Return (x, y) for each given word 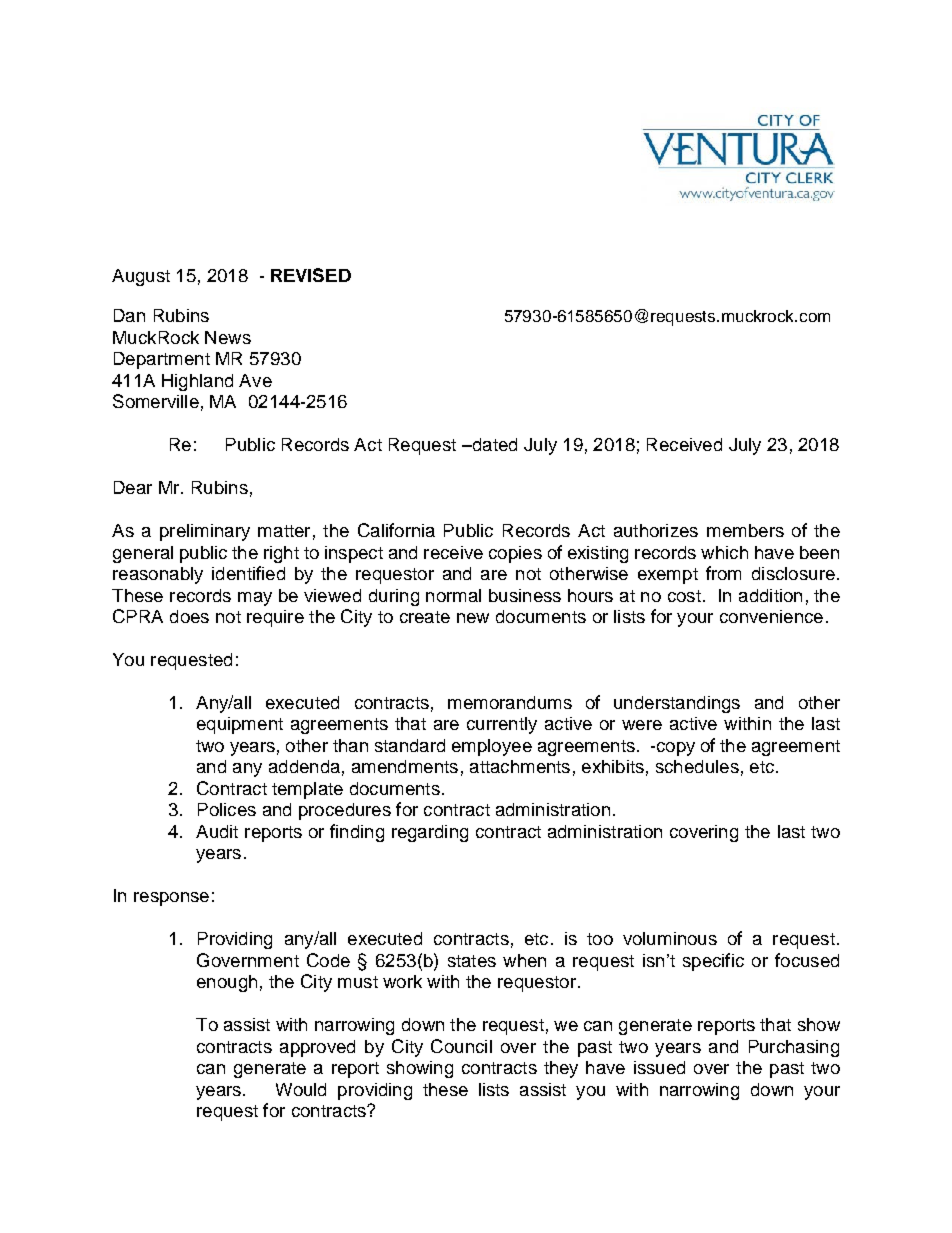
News (228, 337)
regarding (430, 833)
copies (515, 554)
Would (301, 1089)
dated (493, 444)
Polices (227, 809)
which (724, 552)
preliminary (205, 532)
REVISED (311, 275)
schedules (697, 766)
